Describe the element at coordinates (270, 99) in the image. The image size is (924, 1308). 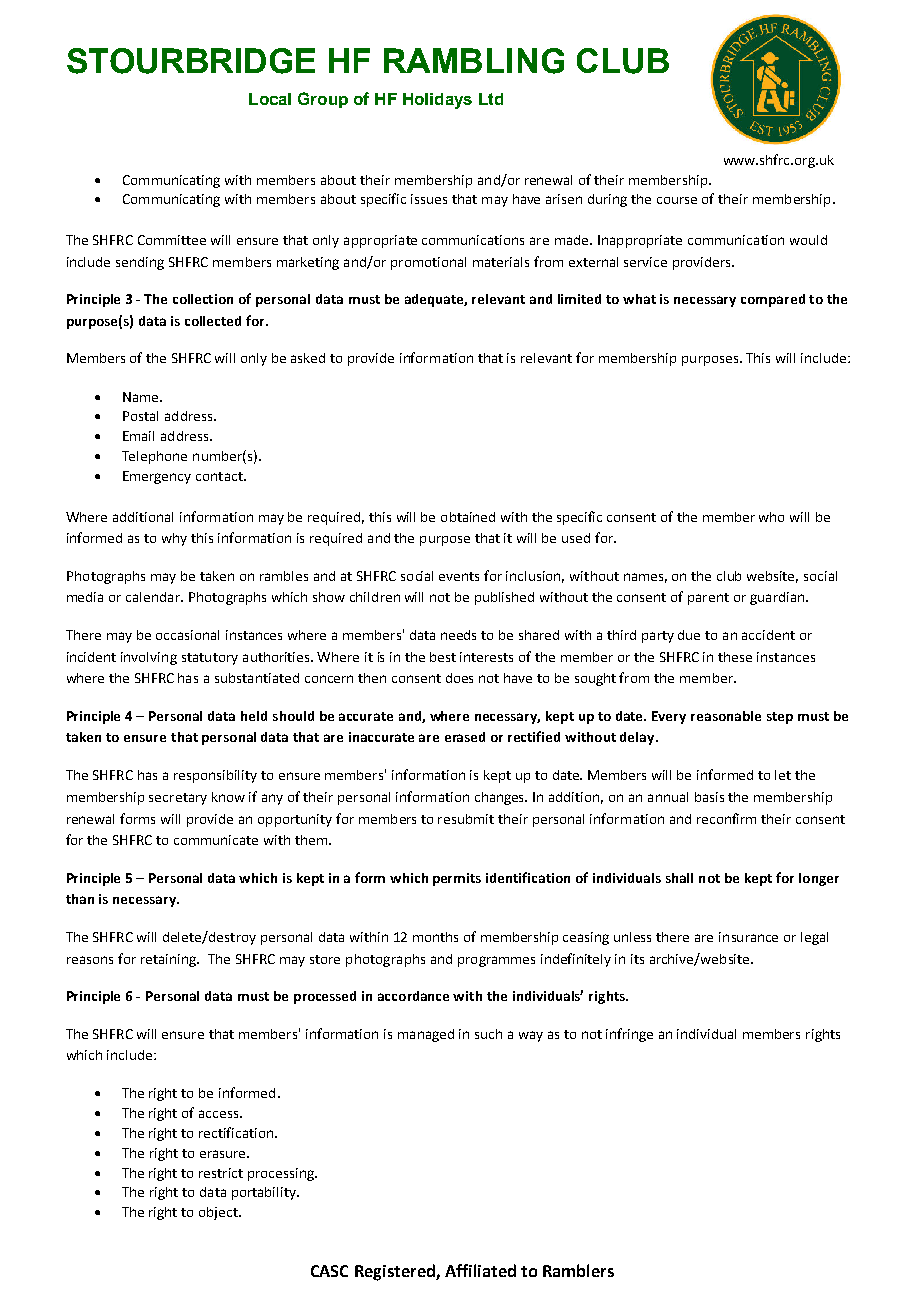
I see `Local` at that location.
